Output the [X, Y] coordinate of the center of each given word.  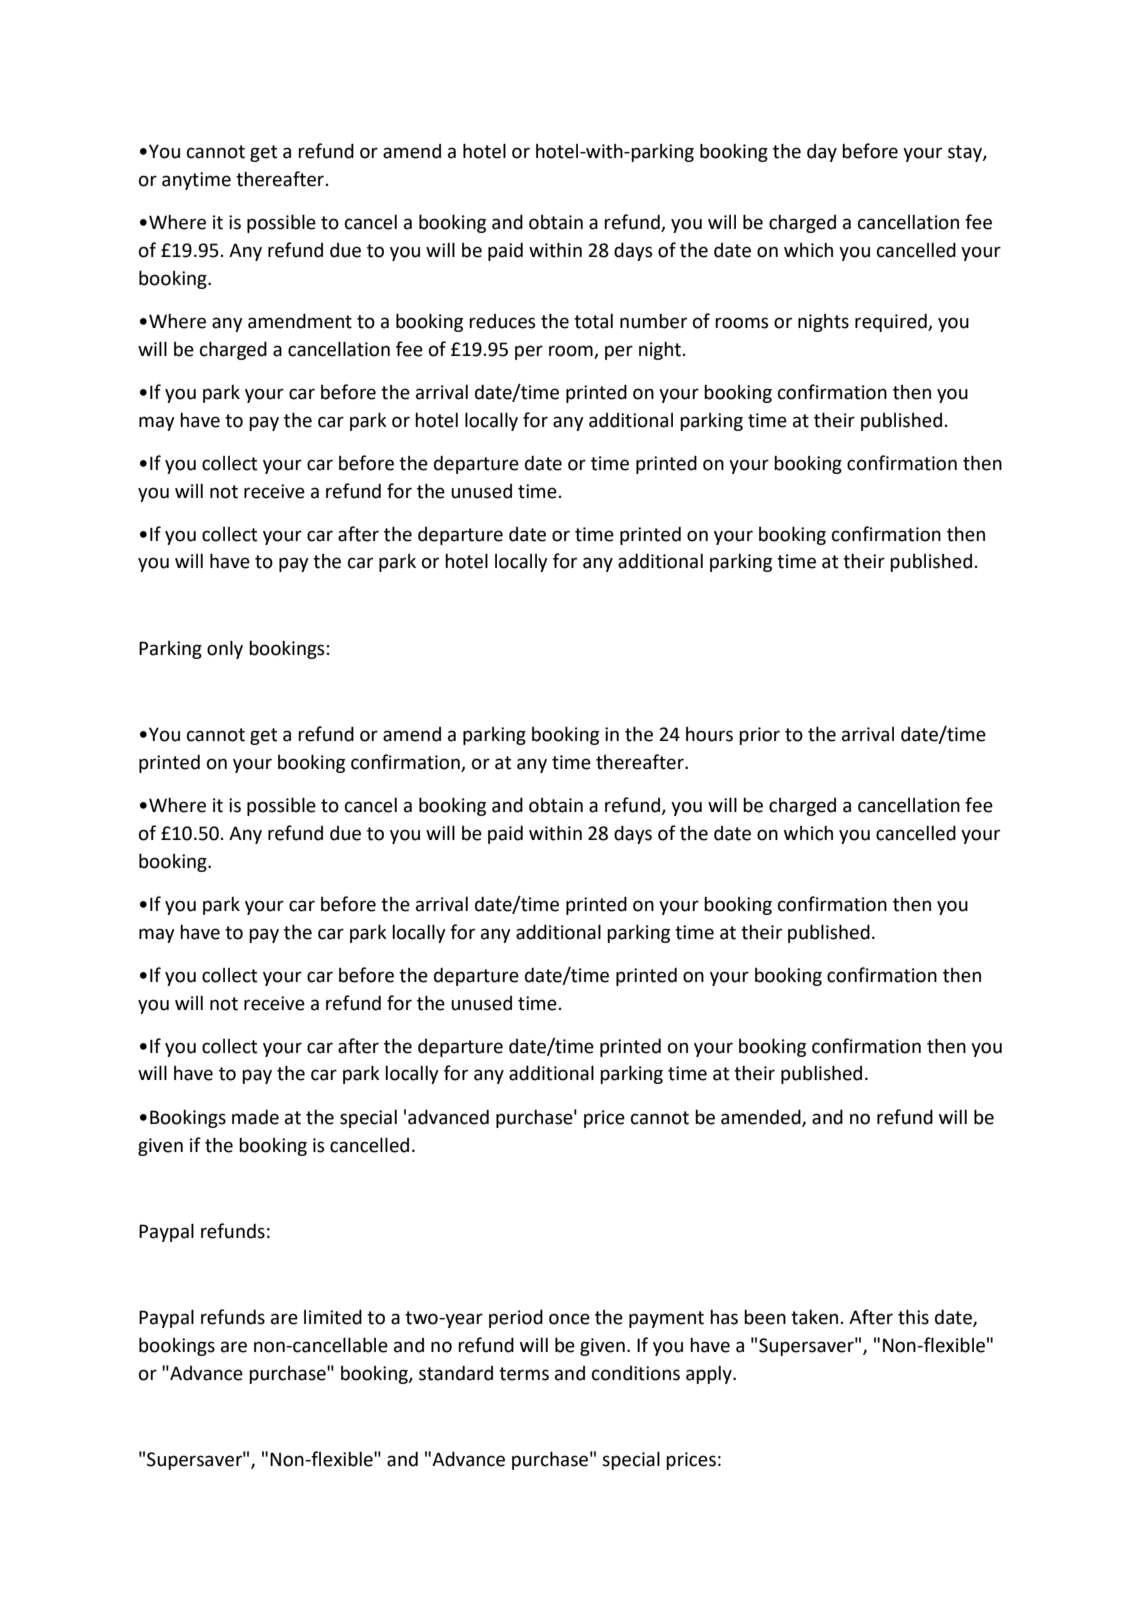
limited [333, 1317]
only [225, 649]
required [892, 322]
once [569, 1319]
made [255, 1117]
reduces [502, 321]
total [593, 321]
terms [524, 1374]
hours [709, 734]
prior [759, 736]
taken [814, 1317]
